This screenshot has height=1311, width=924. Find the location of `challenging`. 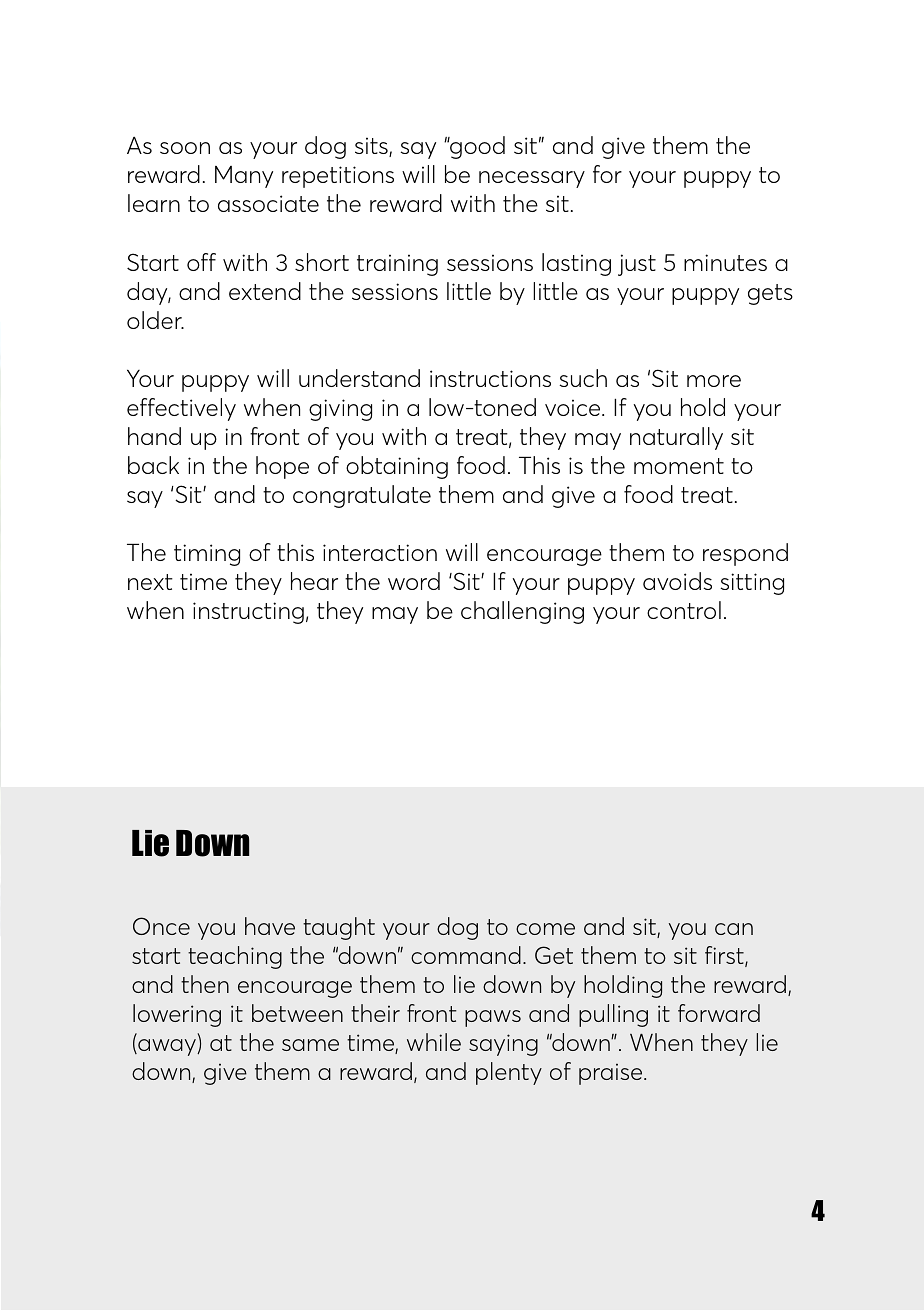

challenging is located at coordinates (522, 612).
